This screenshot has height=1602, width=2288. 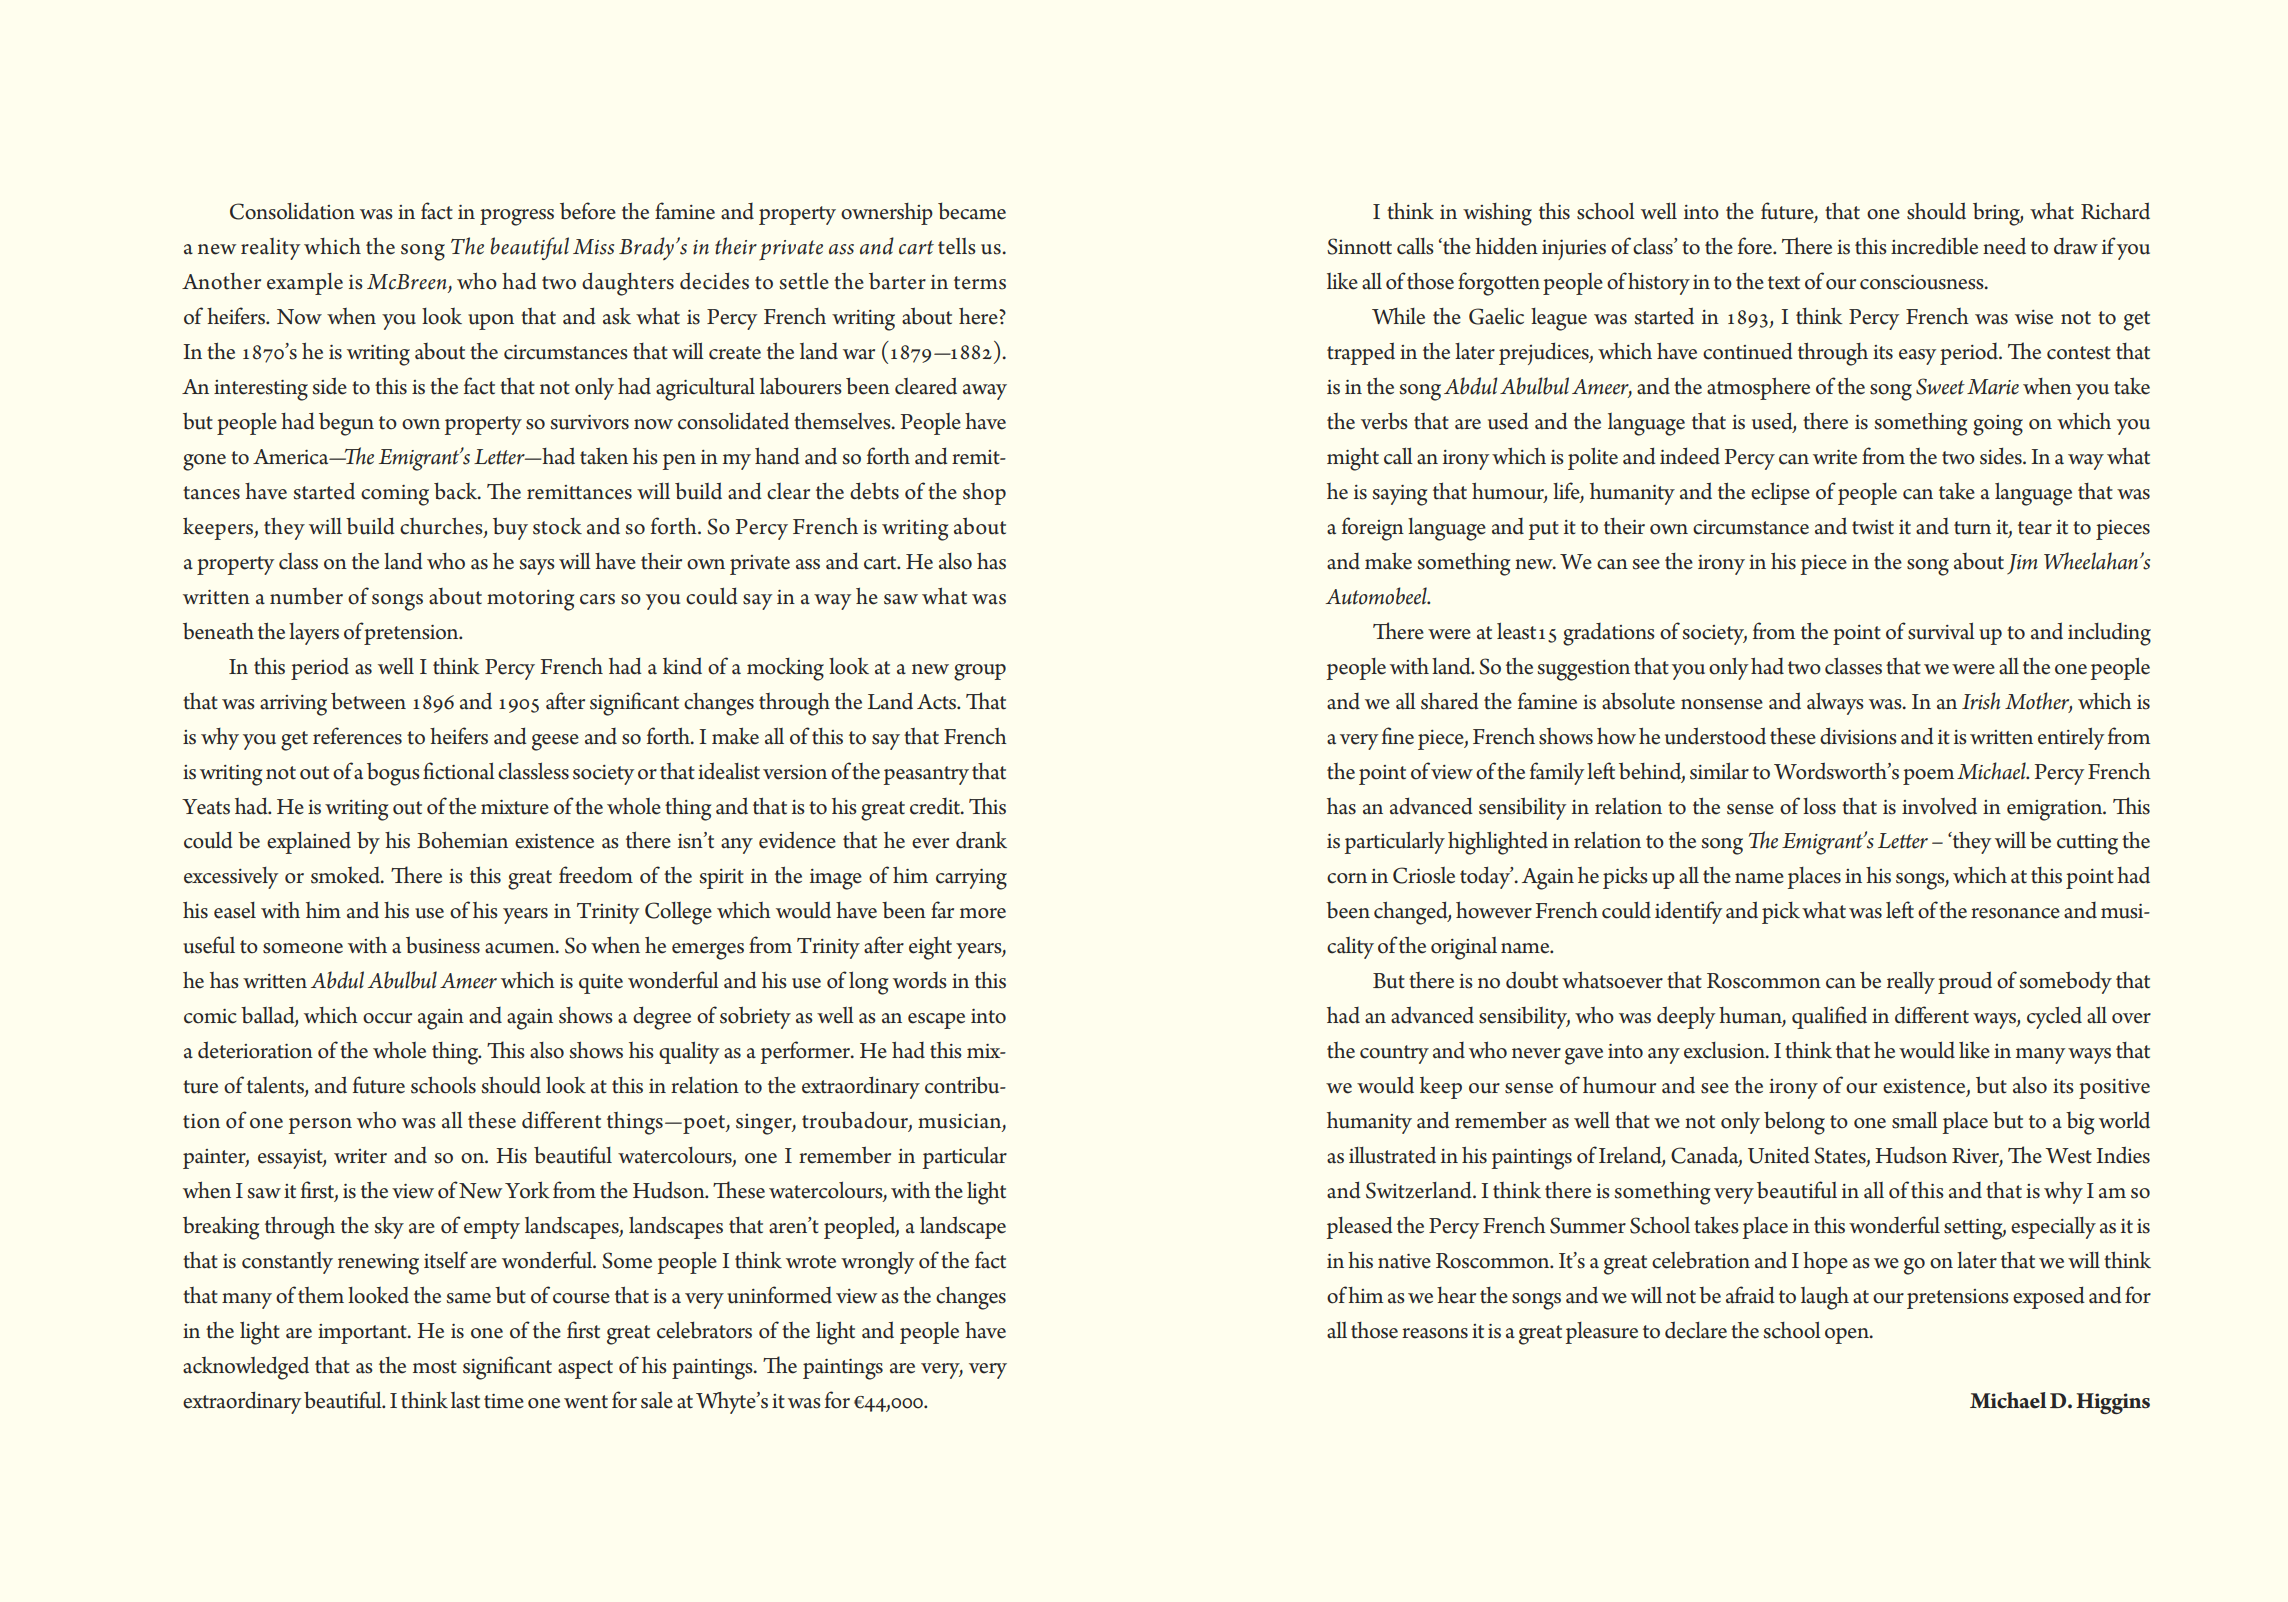 What do you see at coordinates (1873, 527) in the screenshot?
I see `twist` at bounding box center [1873, 527].
